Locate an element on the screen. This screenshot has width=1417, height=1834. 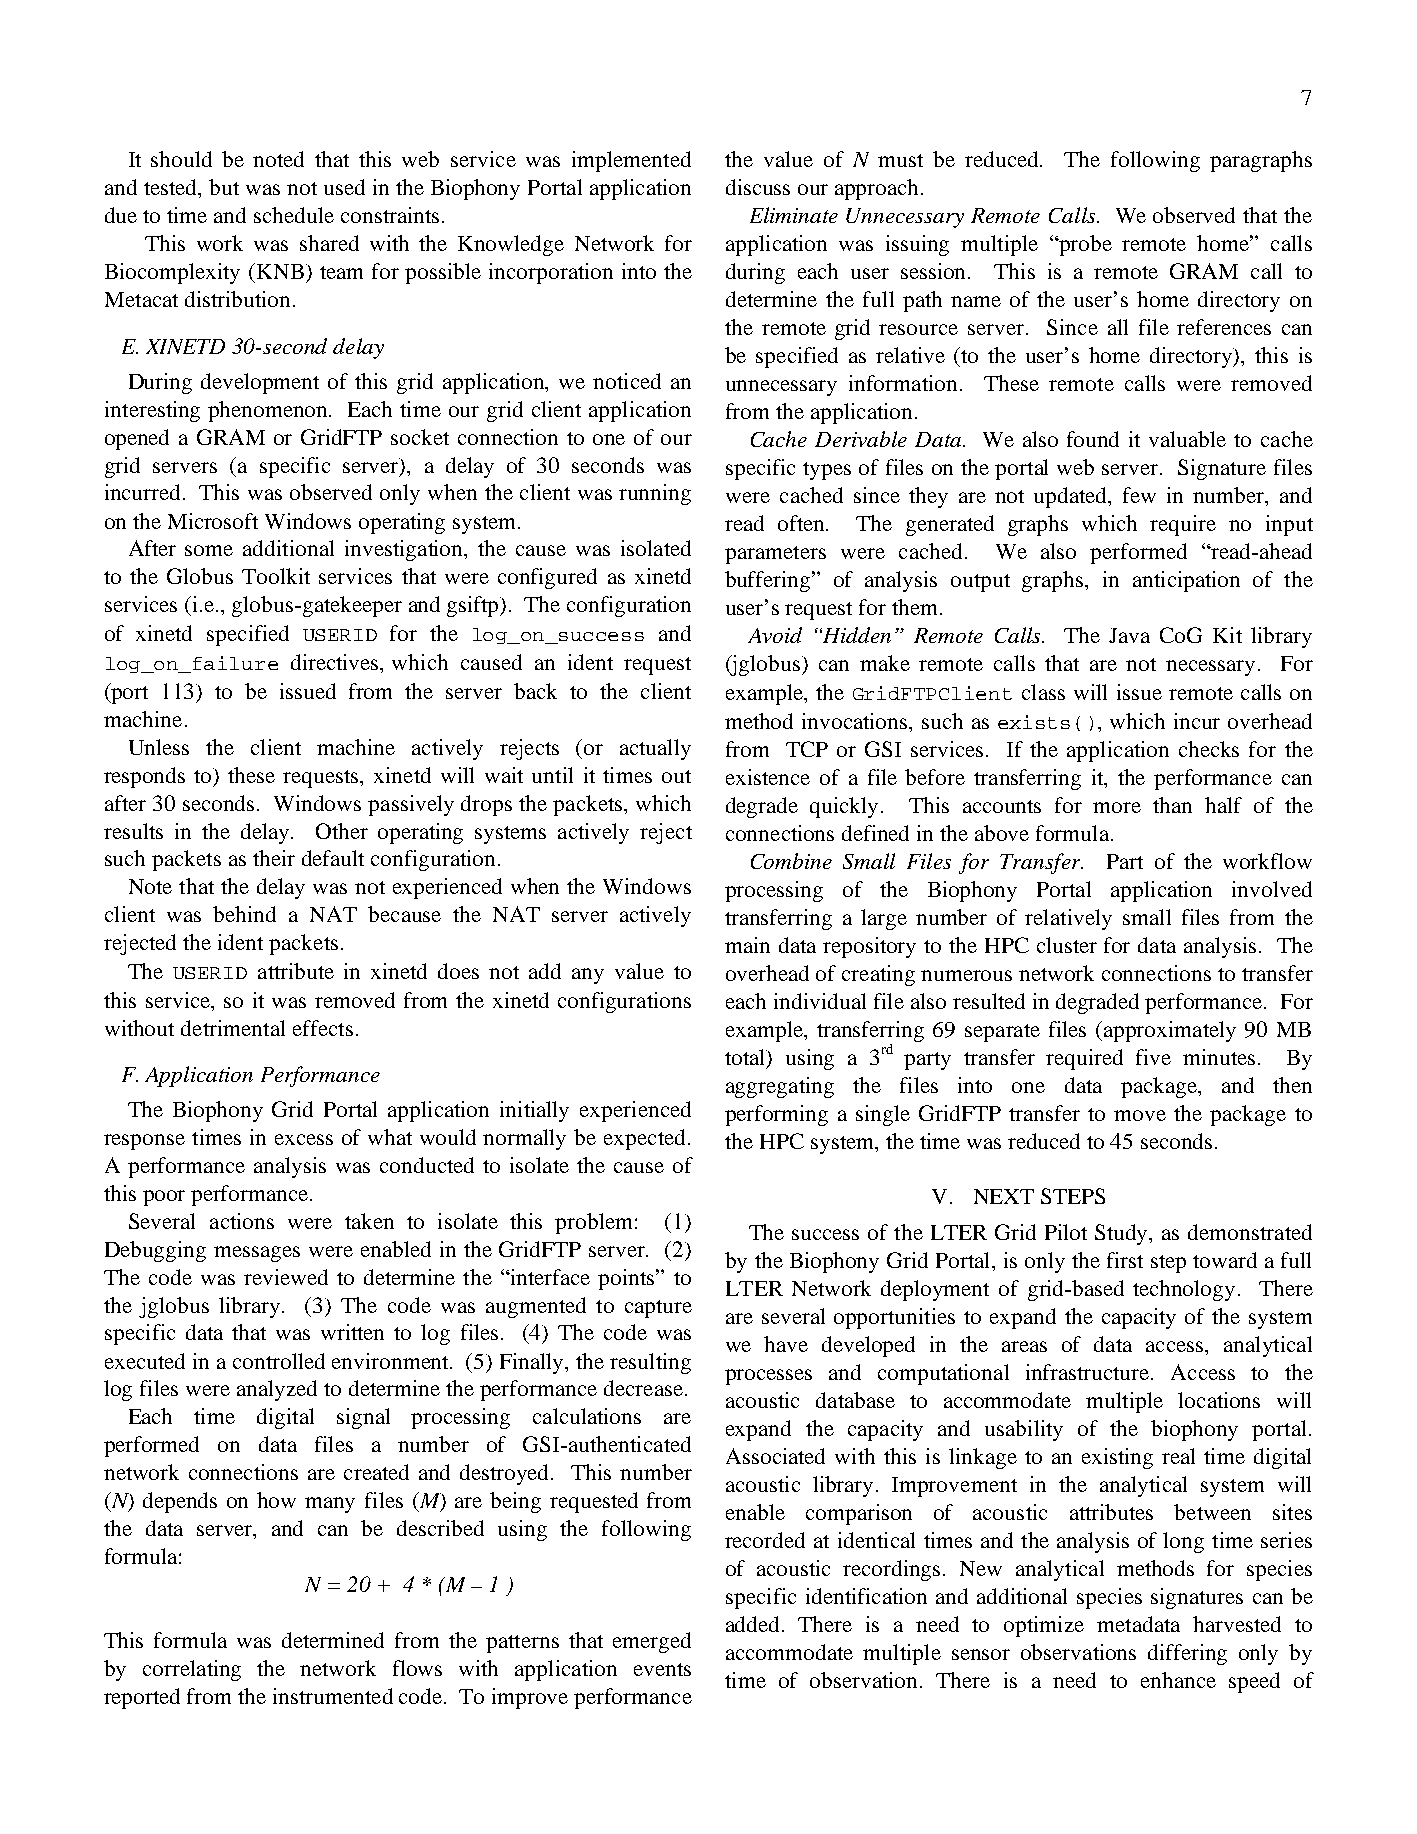
events is located at coordinates (662, 1669).
